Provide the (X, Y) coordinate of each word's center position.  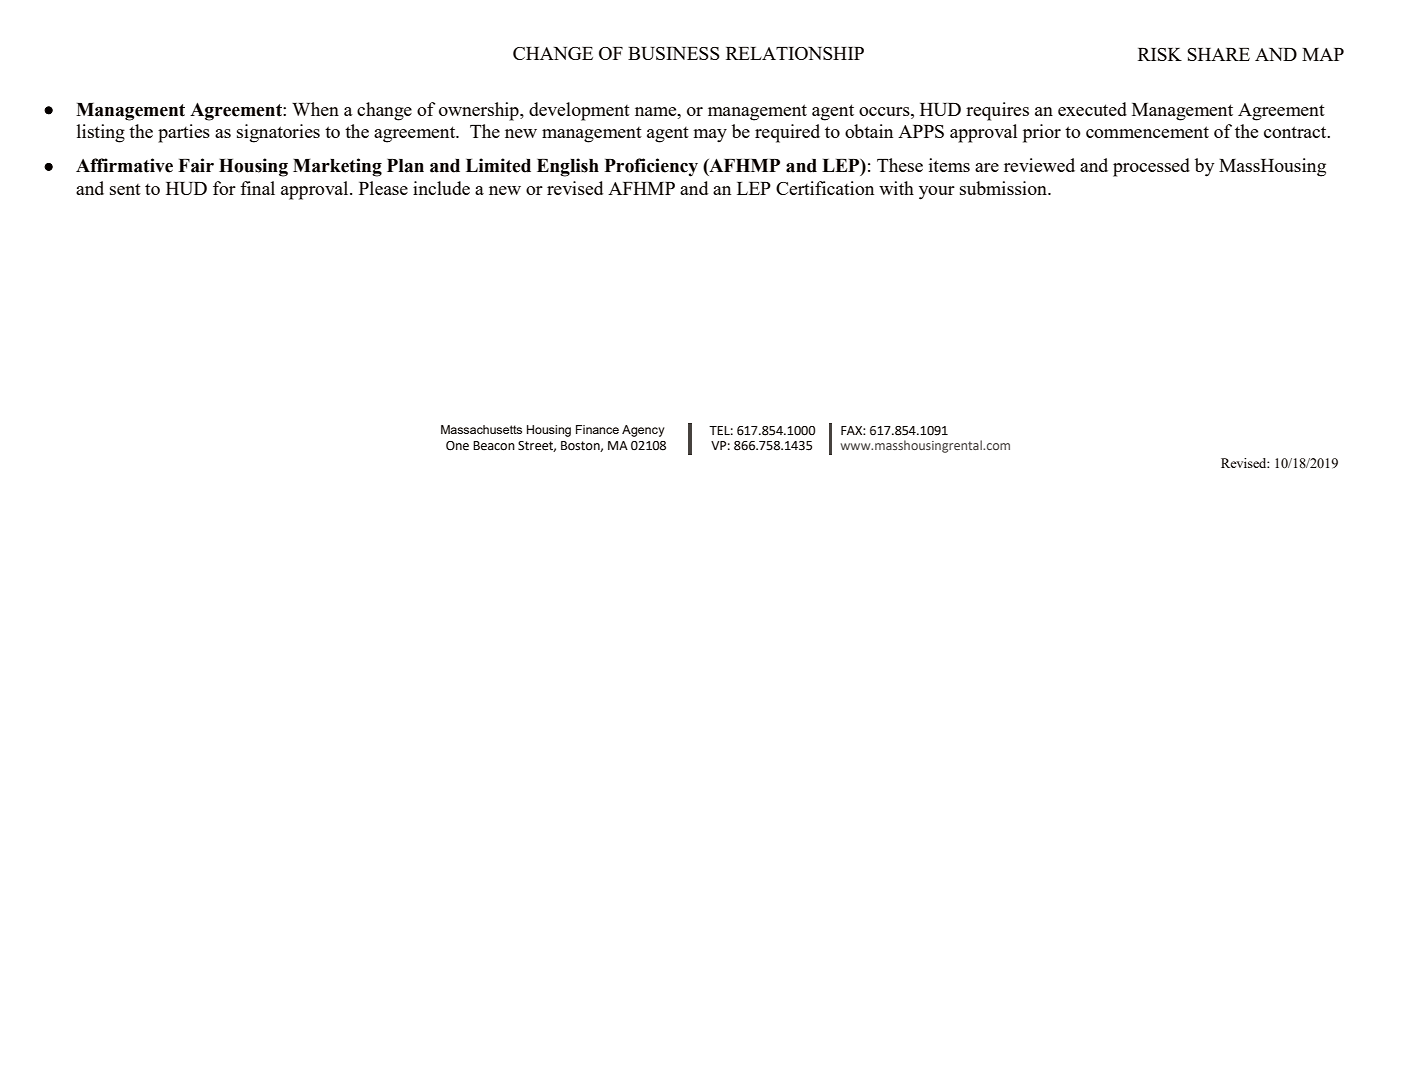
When (315, 109)
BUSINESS (674, 53)
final (257, 188)
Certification (825, 188)
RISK (1160, 54)
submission (1004, 188)
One (457, 446)
